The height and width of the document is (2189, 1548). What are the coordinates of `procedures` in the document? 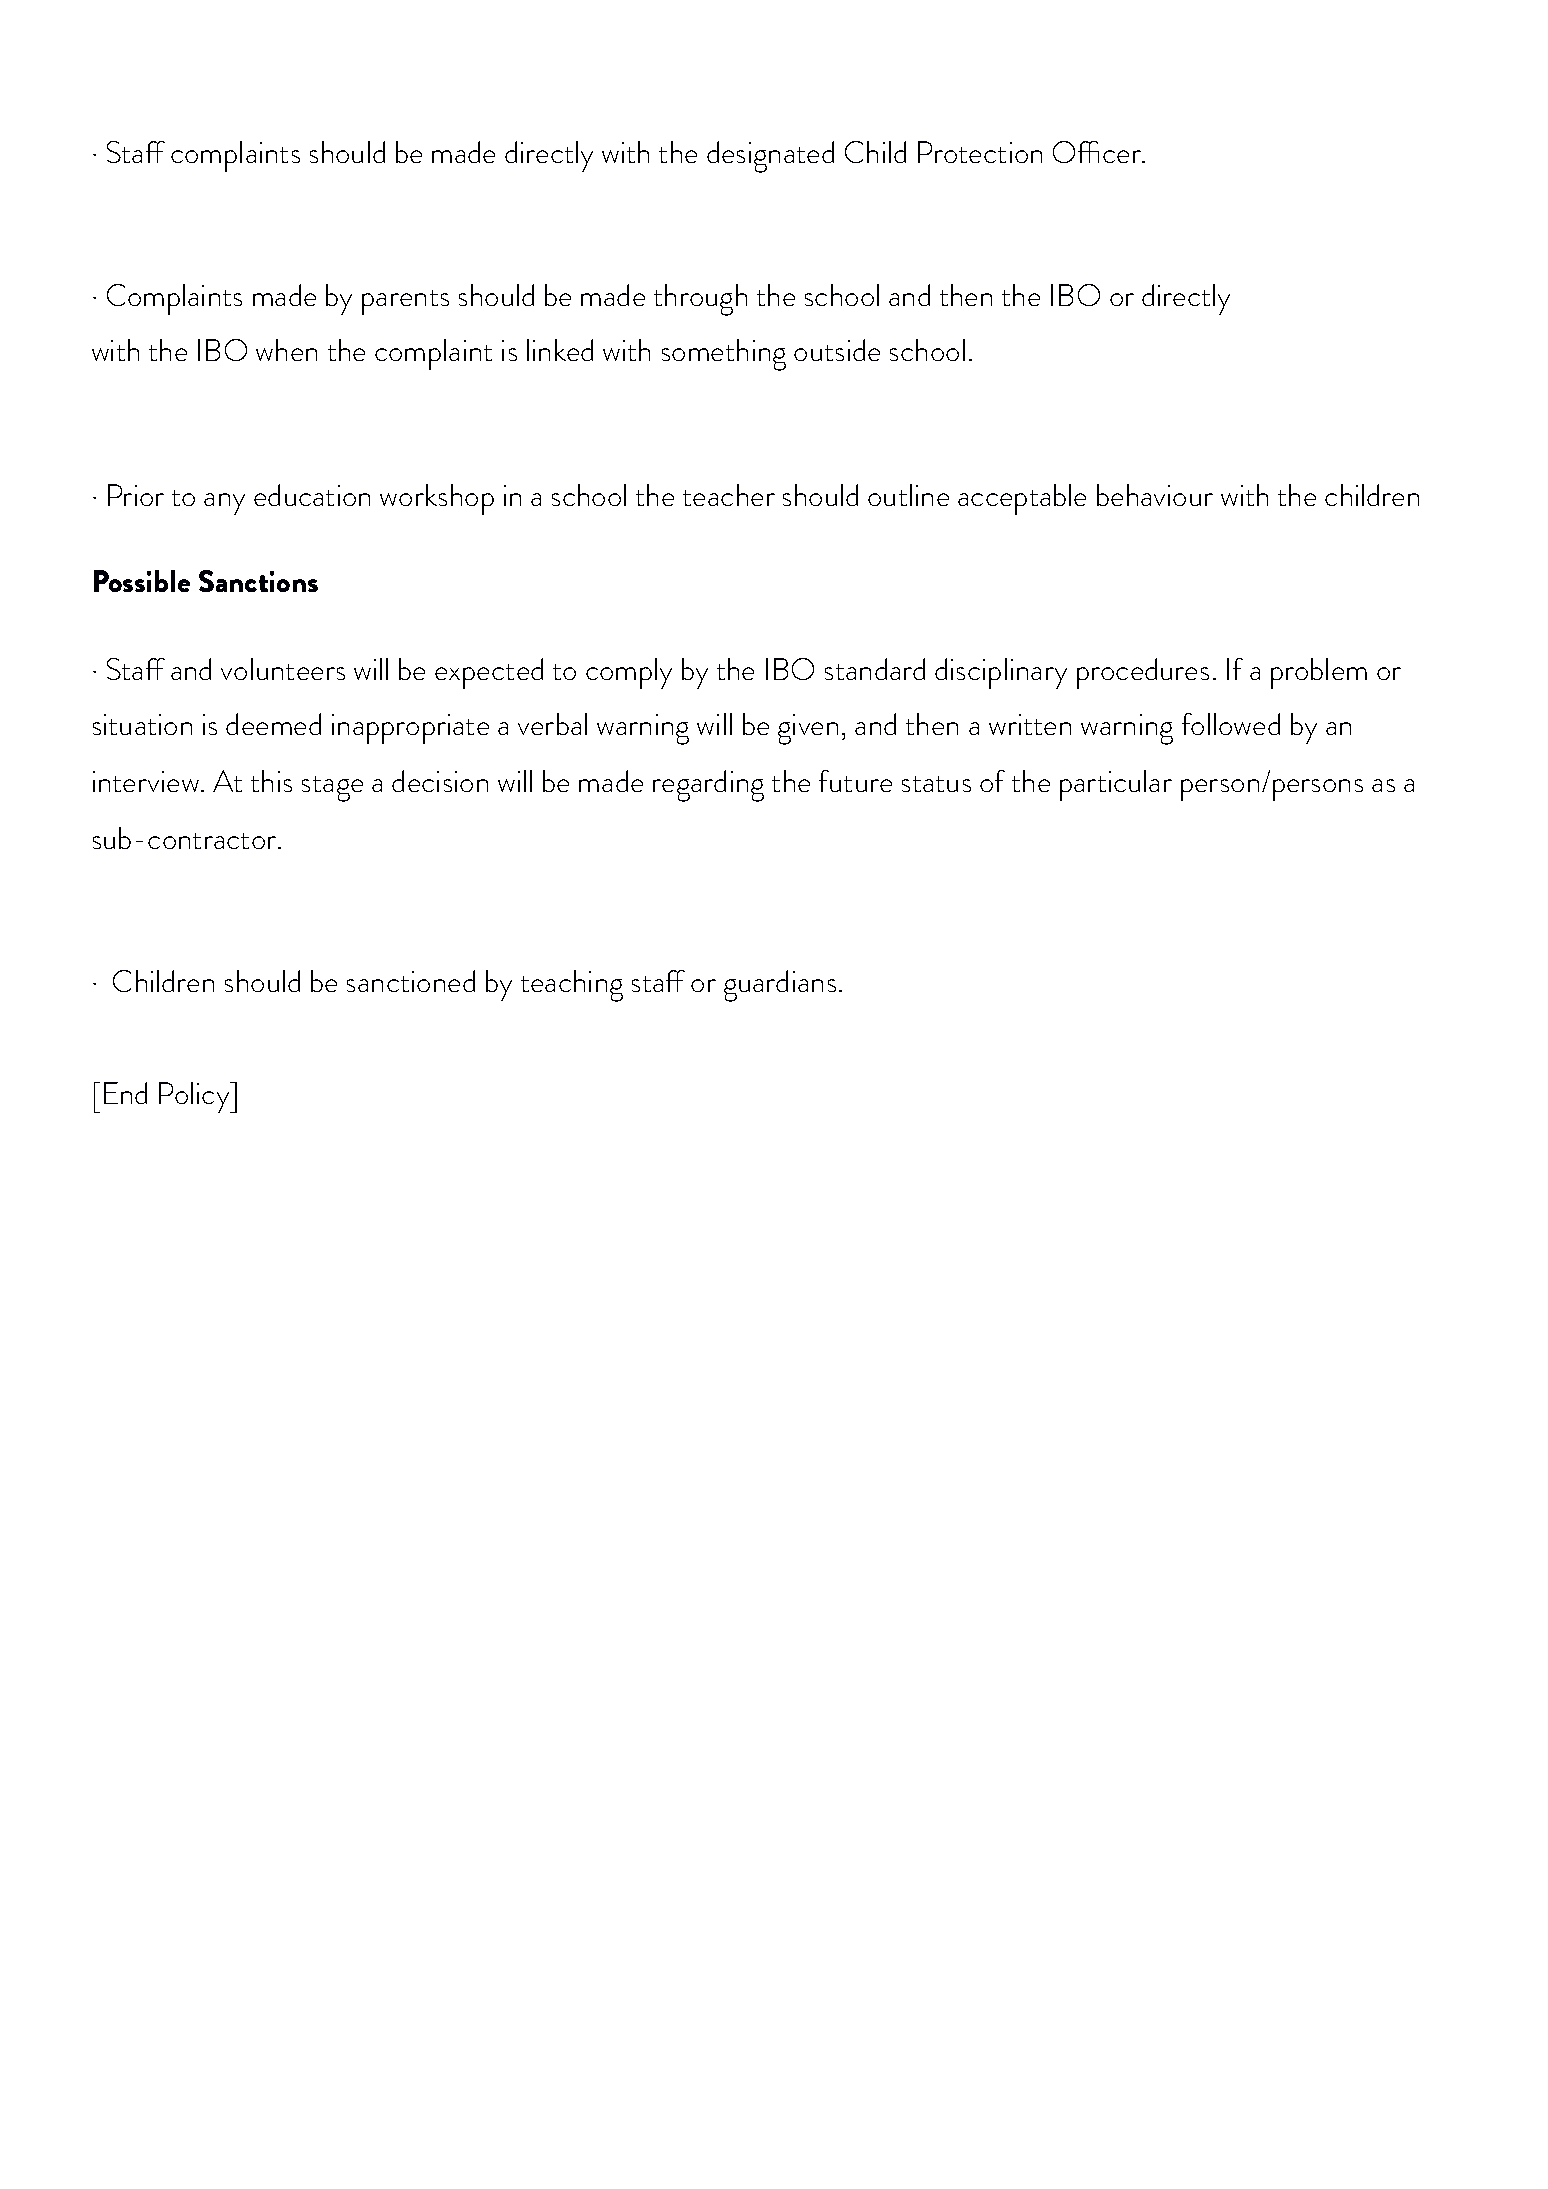 It's located at (1143, 673).
